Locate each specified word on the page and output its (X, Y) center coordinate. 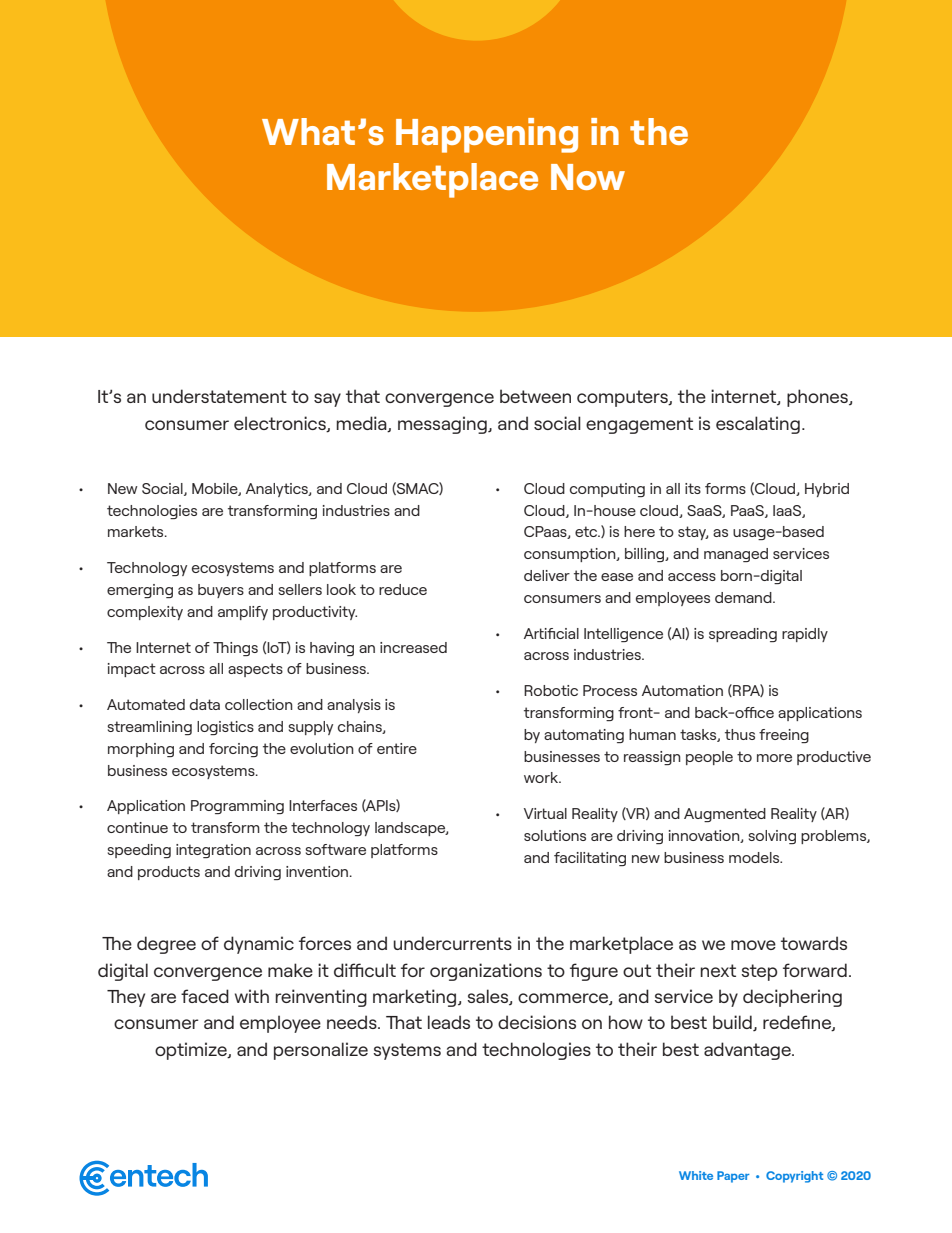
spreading (743, 635)
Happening (487, 135)
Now (588, 177)
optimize (192, 1051)
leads (449, 1022)
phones (818, 398)
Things (235, 649)
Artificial (551, 633)
